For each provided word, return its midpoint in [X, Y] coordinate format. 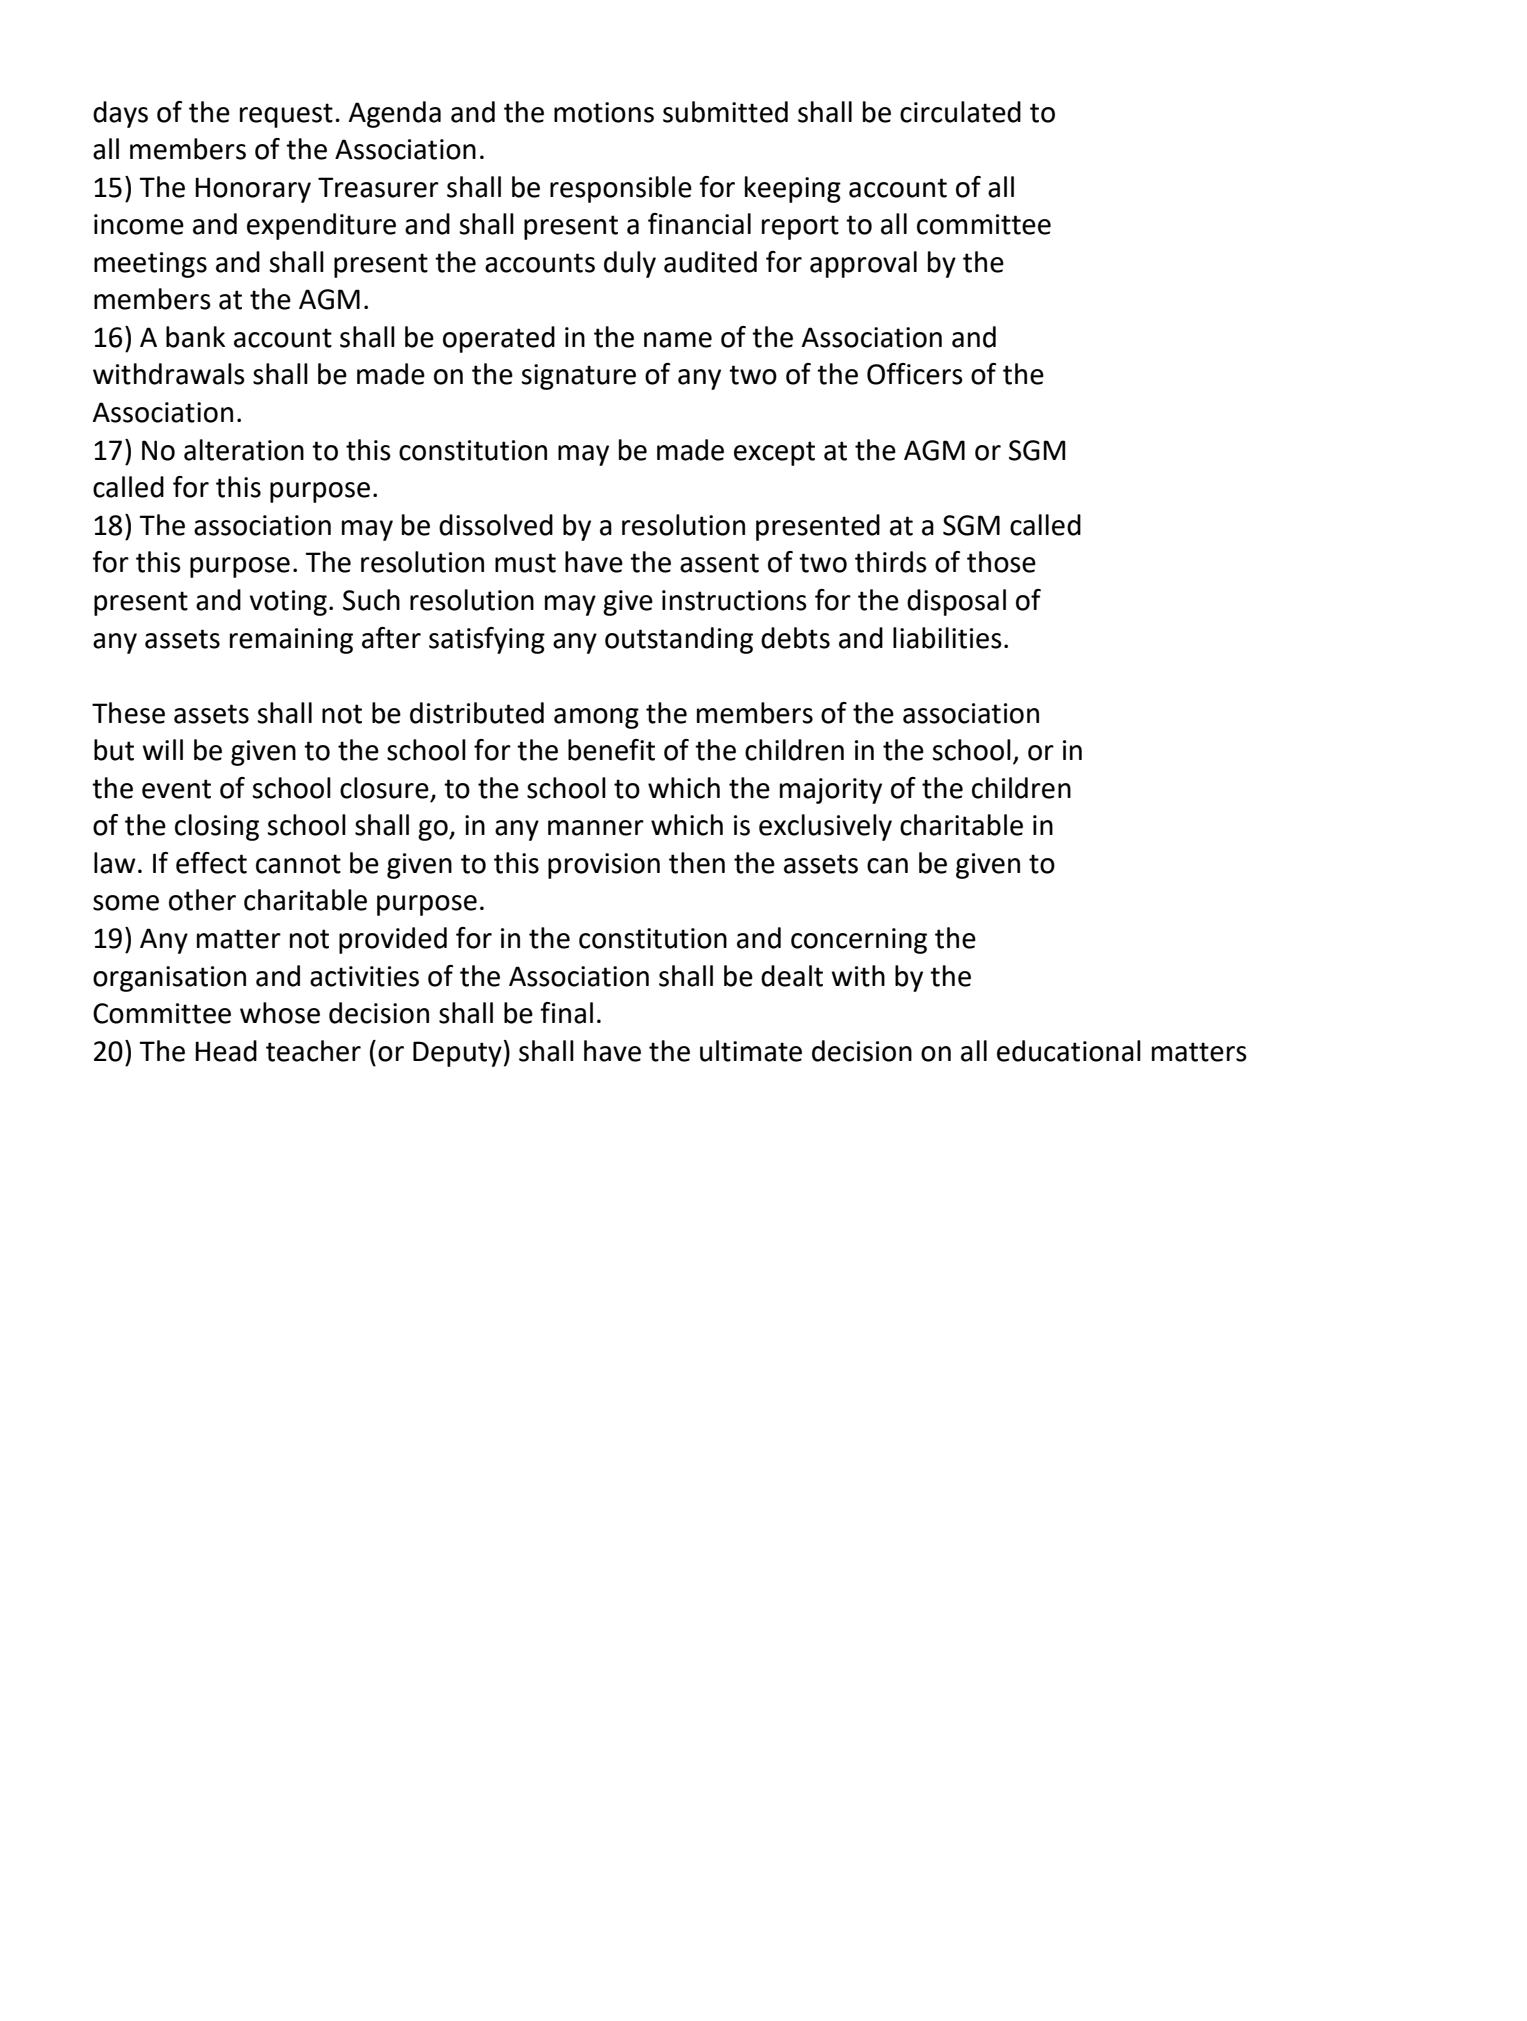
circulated [960, 112]
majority [831, 791]
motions [604, 112]
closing [217, 827]
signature [578, 377]
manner [596, 828]
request [286, 115]
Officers [915, 374]
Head [226, 1051]
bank [195, 337]
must [525, 563]
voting [288, 603]
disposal [956, 602]
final [566, 1013]
